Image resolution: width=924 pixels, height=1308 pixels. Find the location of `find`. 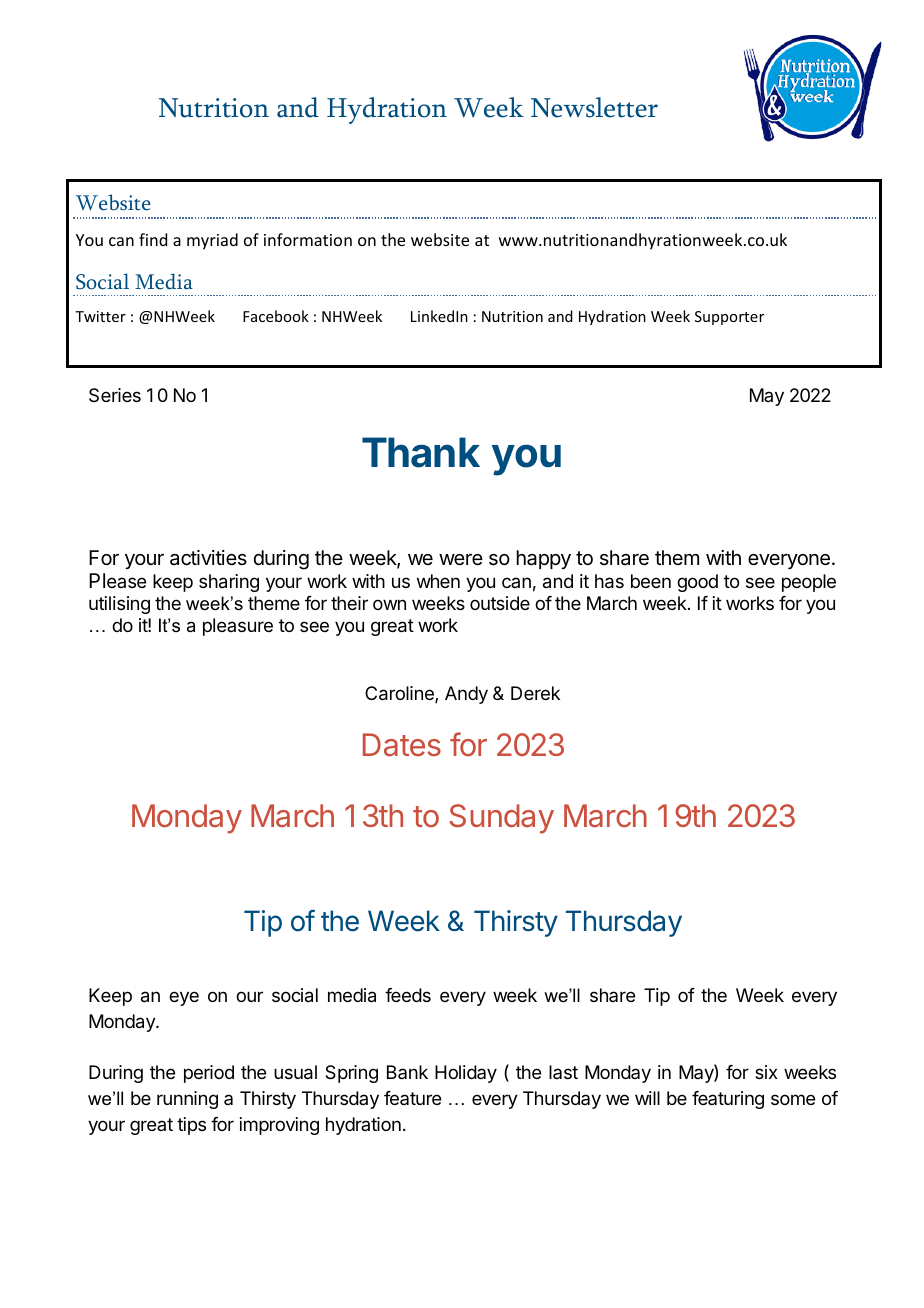

find is located at coordinates (153, 239).
